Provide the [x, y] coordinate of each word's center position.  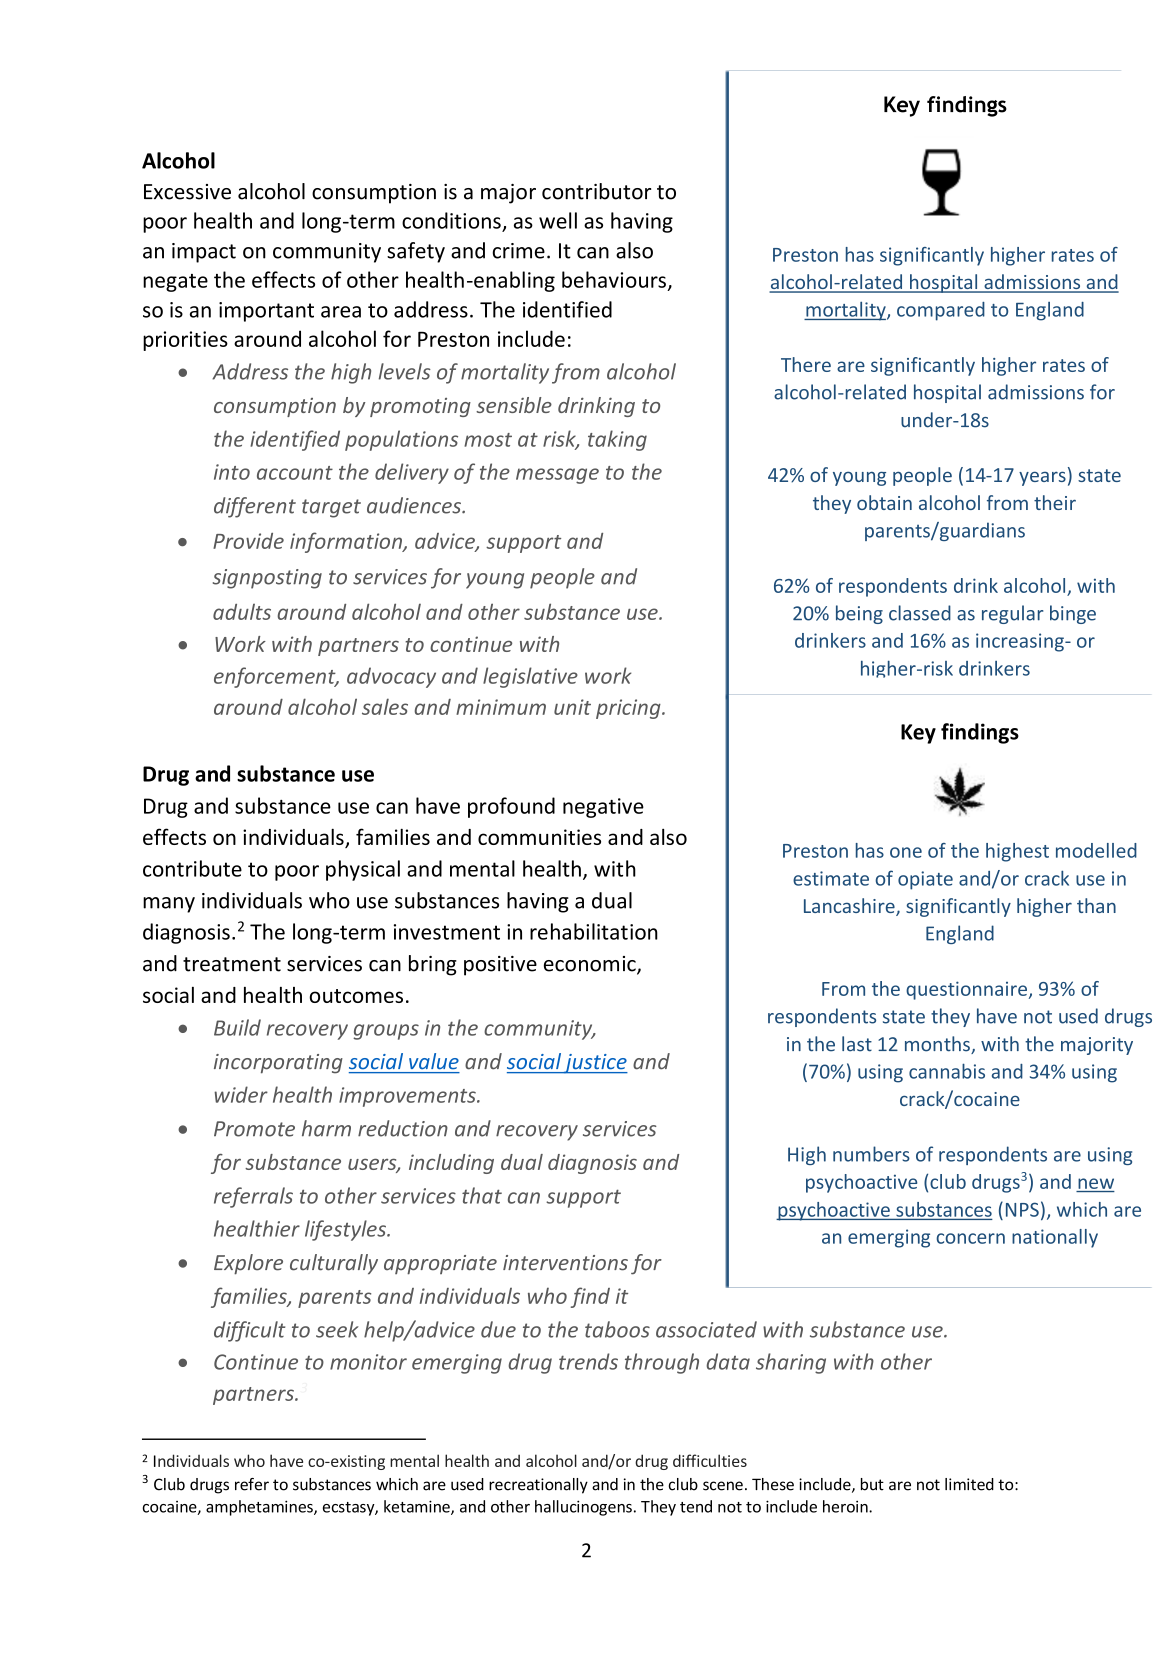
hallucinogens [583, 1508]
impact [204, 253]
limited [969, 1484]
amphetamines [260, 1508]
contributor [596, 191]
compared [941, 311]
